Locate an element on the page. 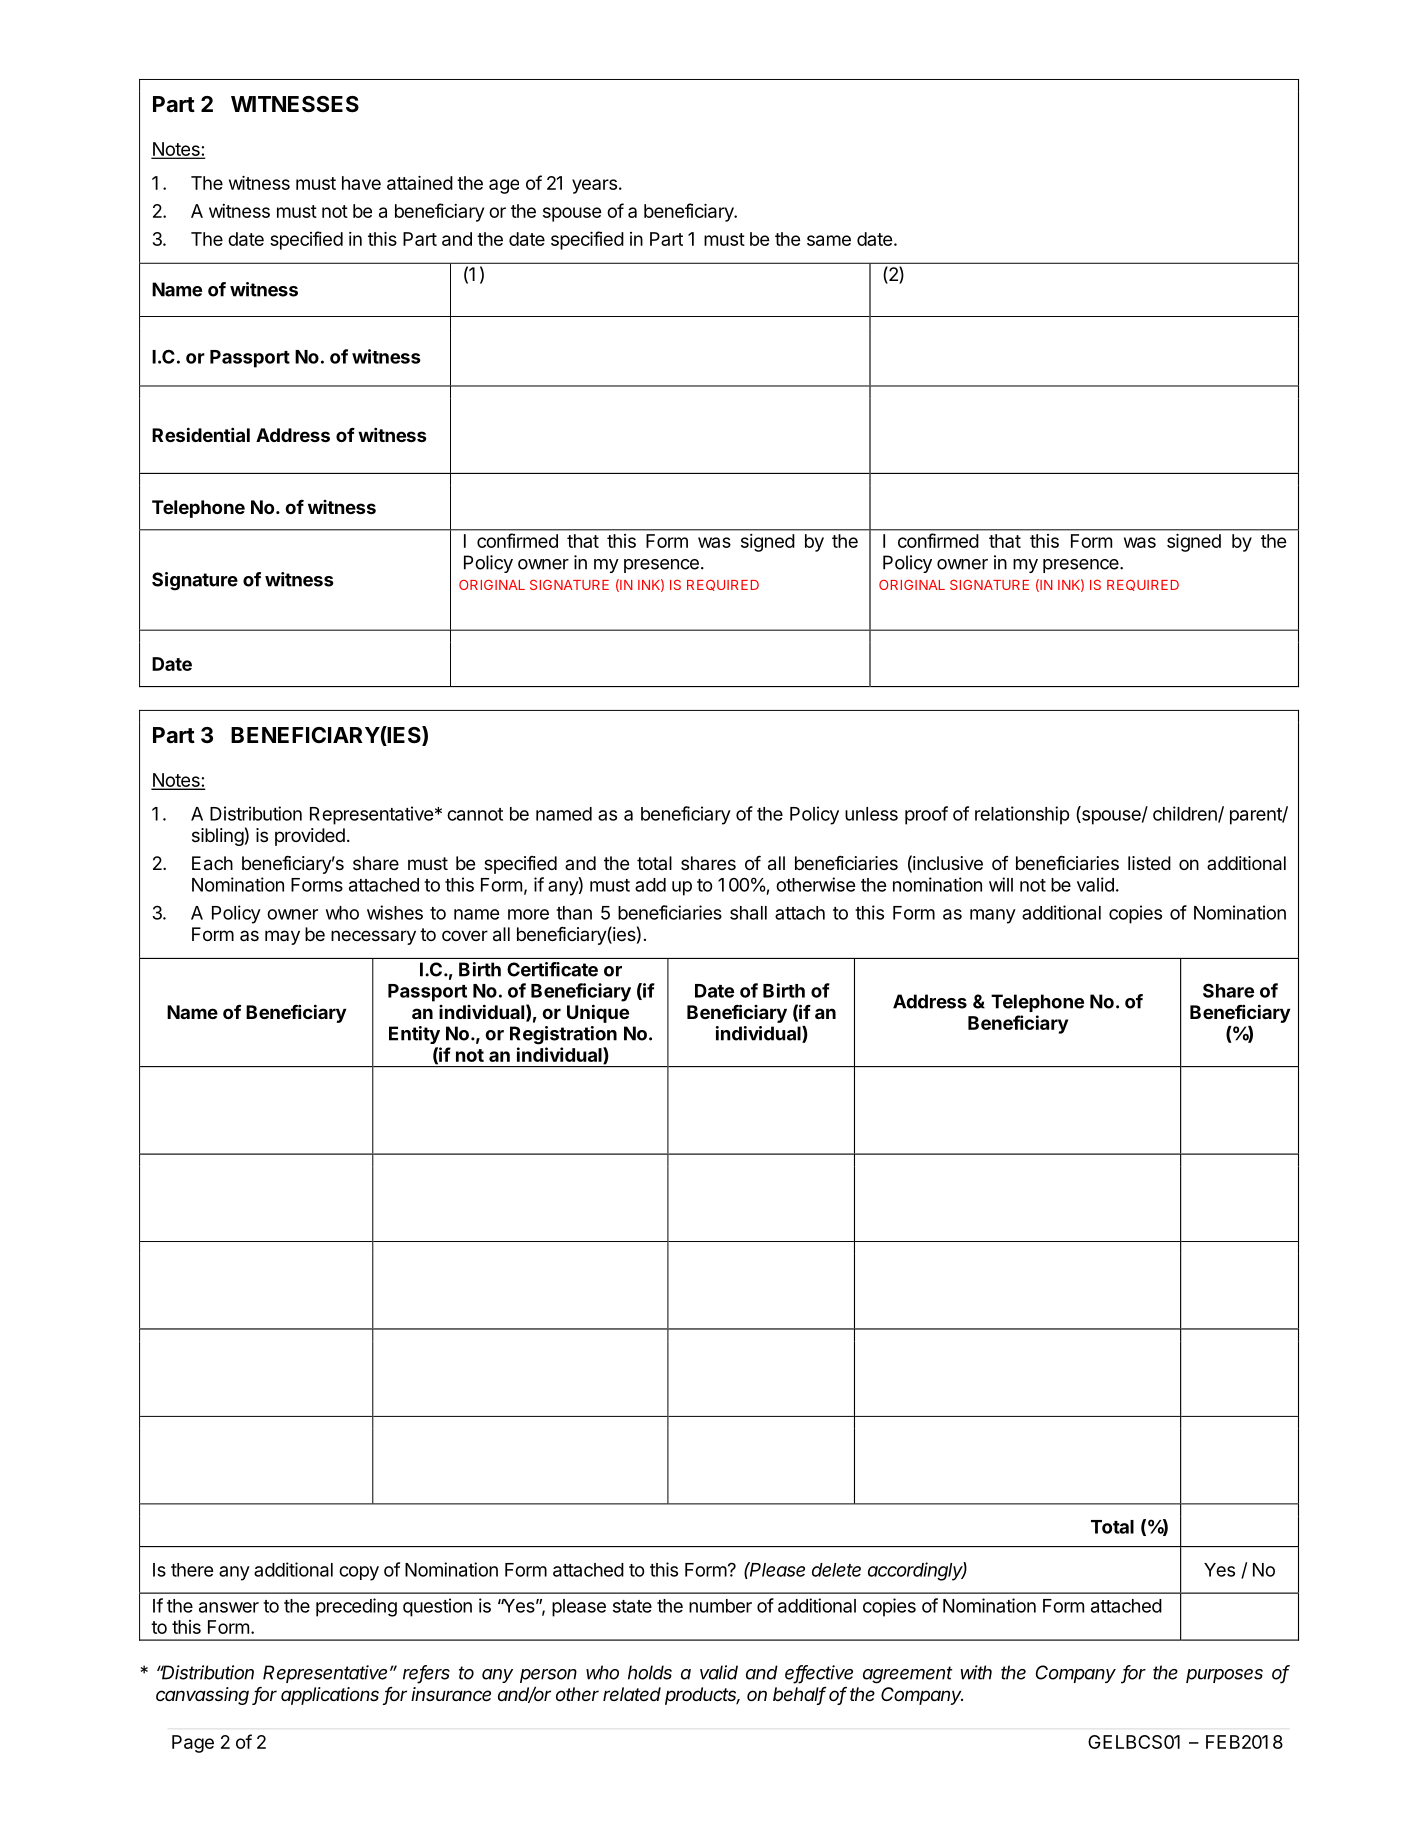 This document has height=1845, width=1426. delete is located at coordinates (836, 1570).
